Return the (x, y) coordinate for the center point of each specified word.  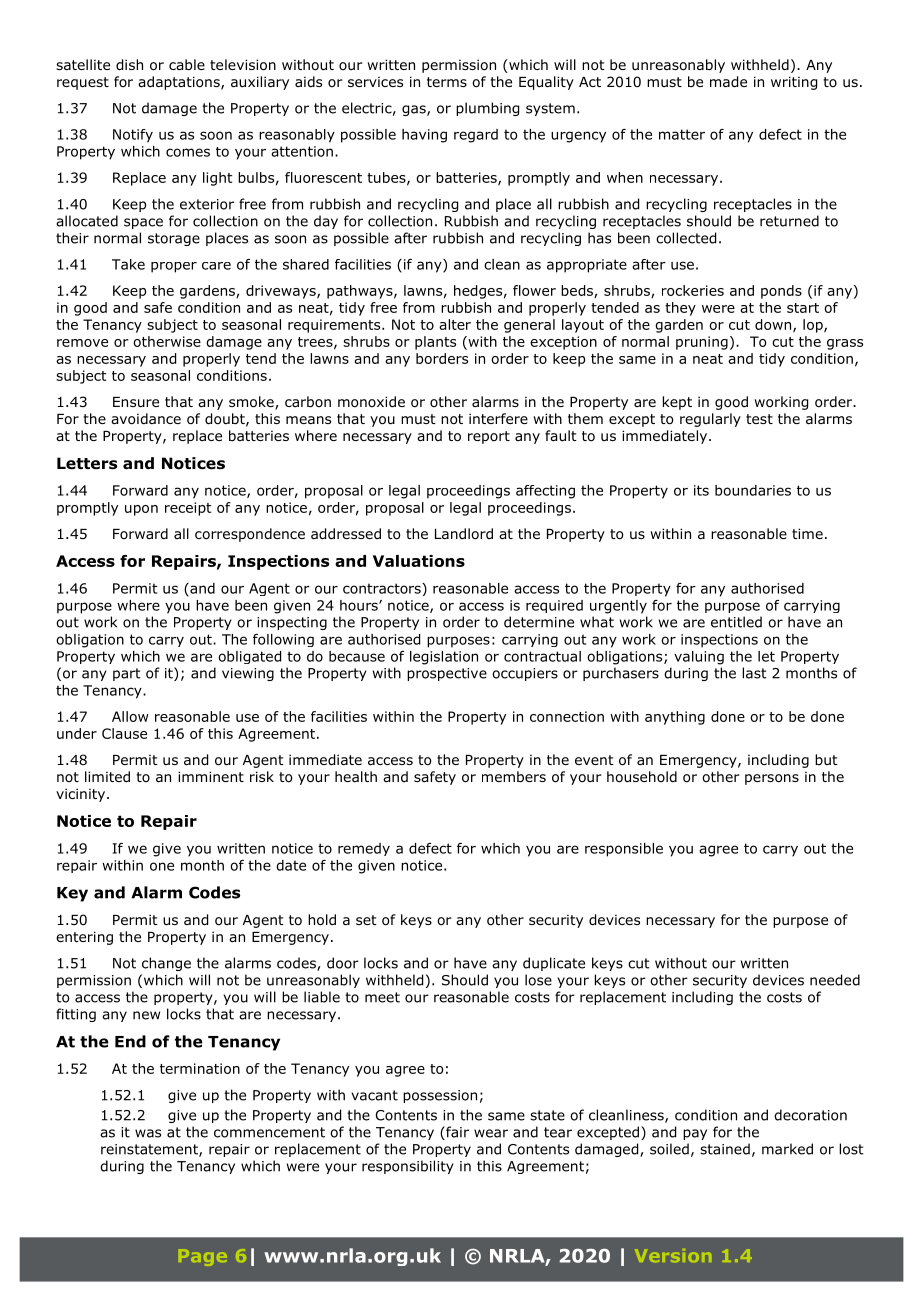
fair (456, 1133)
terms (447, 82)
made (728, 82)
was (148, 1133)
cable (187, 64)
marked (787, 1149)
